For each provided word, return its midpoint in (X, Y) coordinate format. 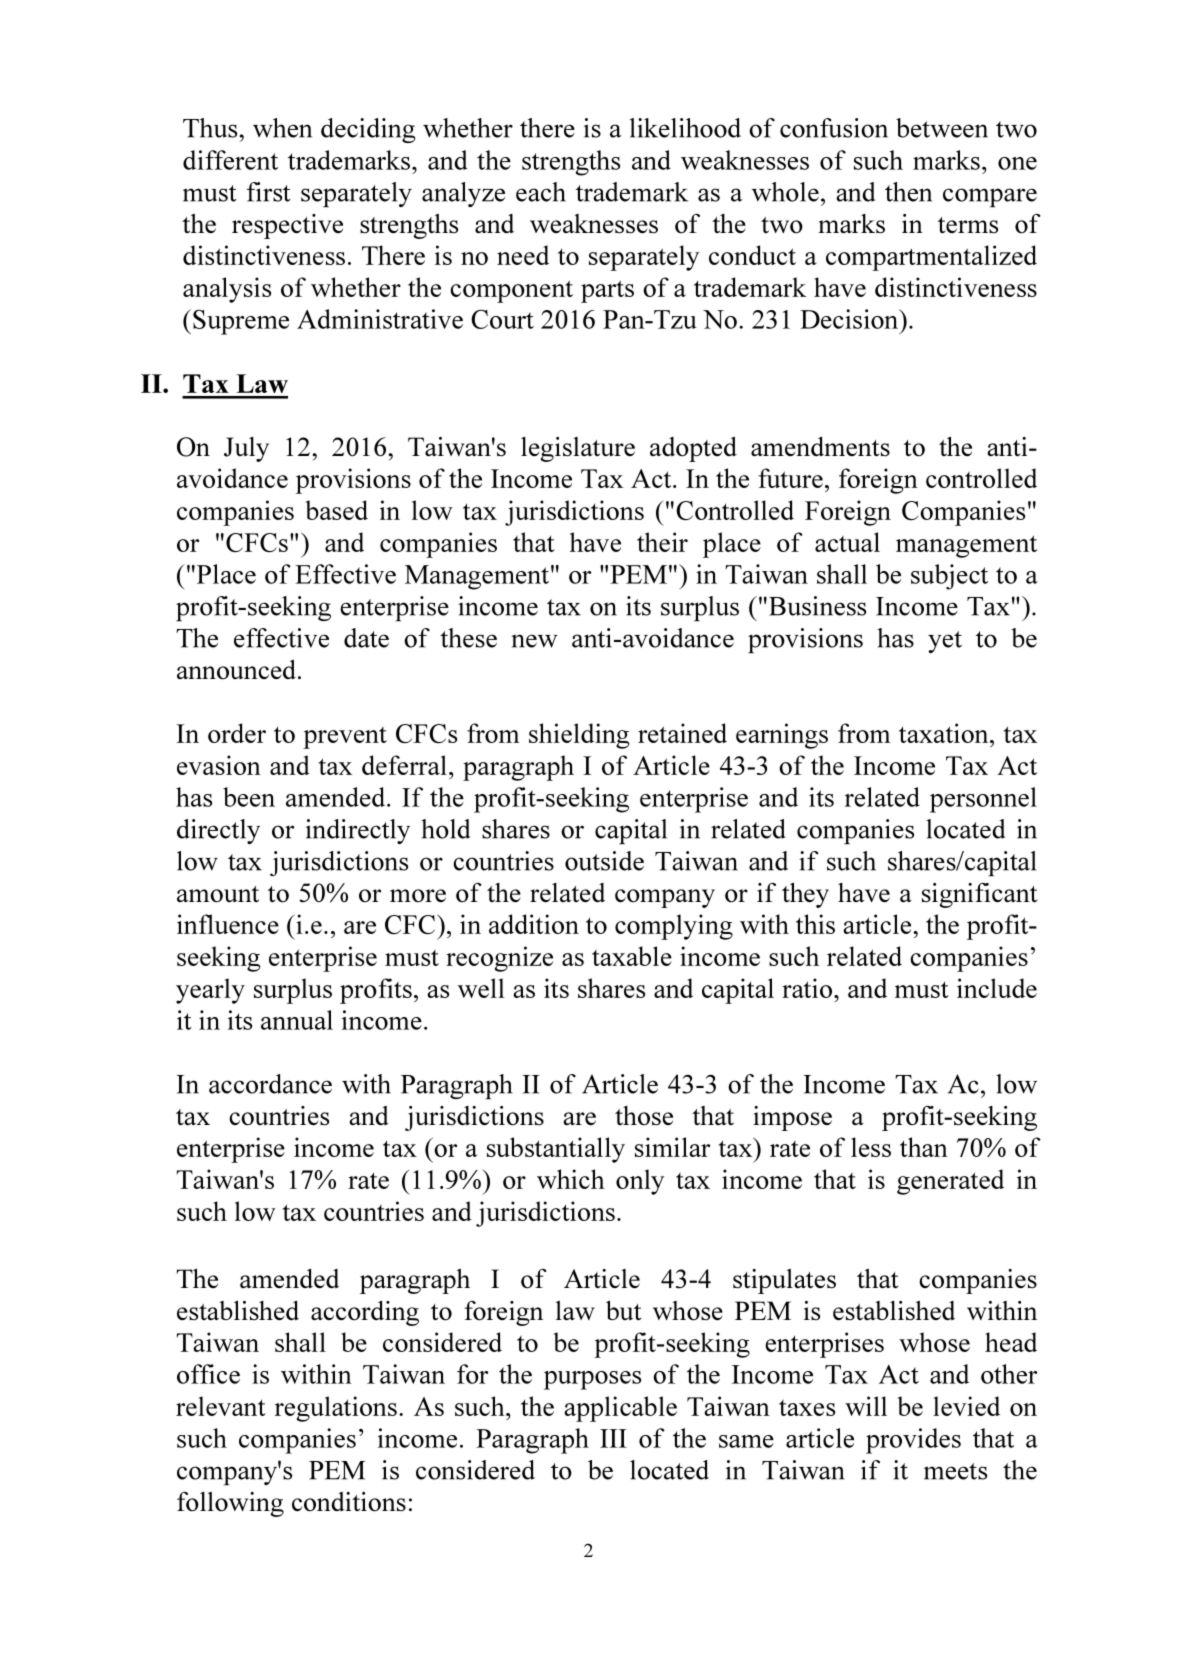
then (908, 192)
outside (604, 861)
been (249, 797)
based (337, 510)
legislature (578, 449)
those (644, 1116)
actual (847, 542)
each (541, 192)
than (924, 1147)
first (269, 192)
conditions (349, 1502)
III (613, 1438)
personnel (983, 800)
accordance (270, 1084)
